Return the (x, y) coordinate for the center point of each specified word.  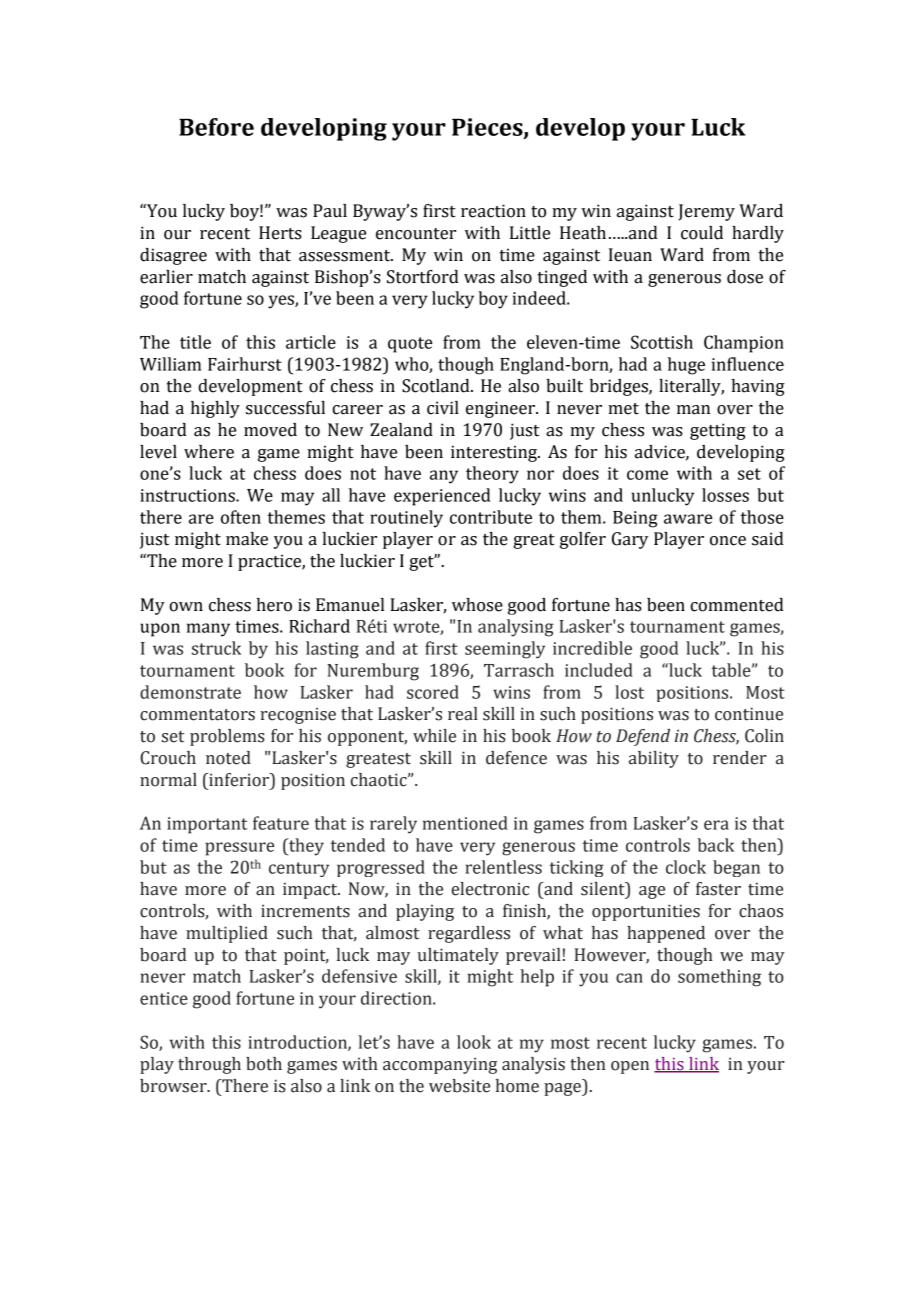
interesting (495, 453)
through (209, 1065)
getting (718, 431)
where (209, 452)
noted (228, 758)
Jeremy (706, 212)
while (434, 736)
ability (654, 759)
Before (216, 127)
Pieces (488, 128)
